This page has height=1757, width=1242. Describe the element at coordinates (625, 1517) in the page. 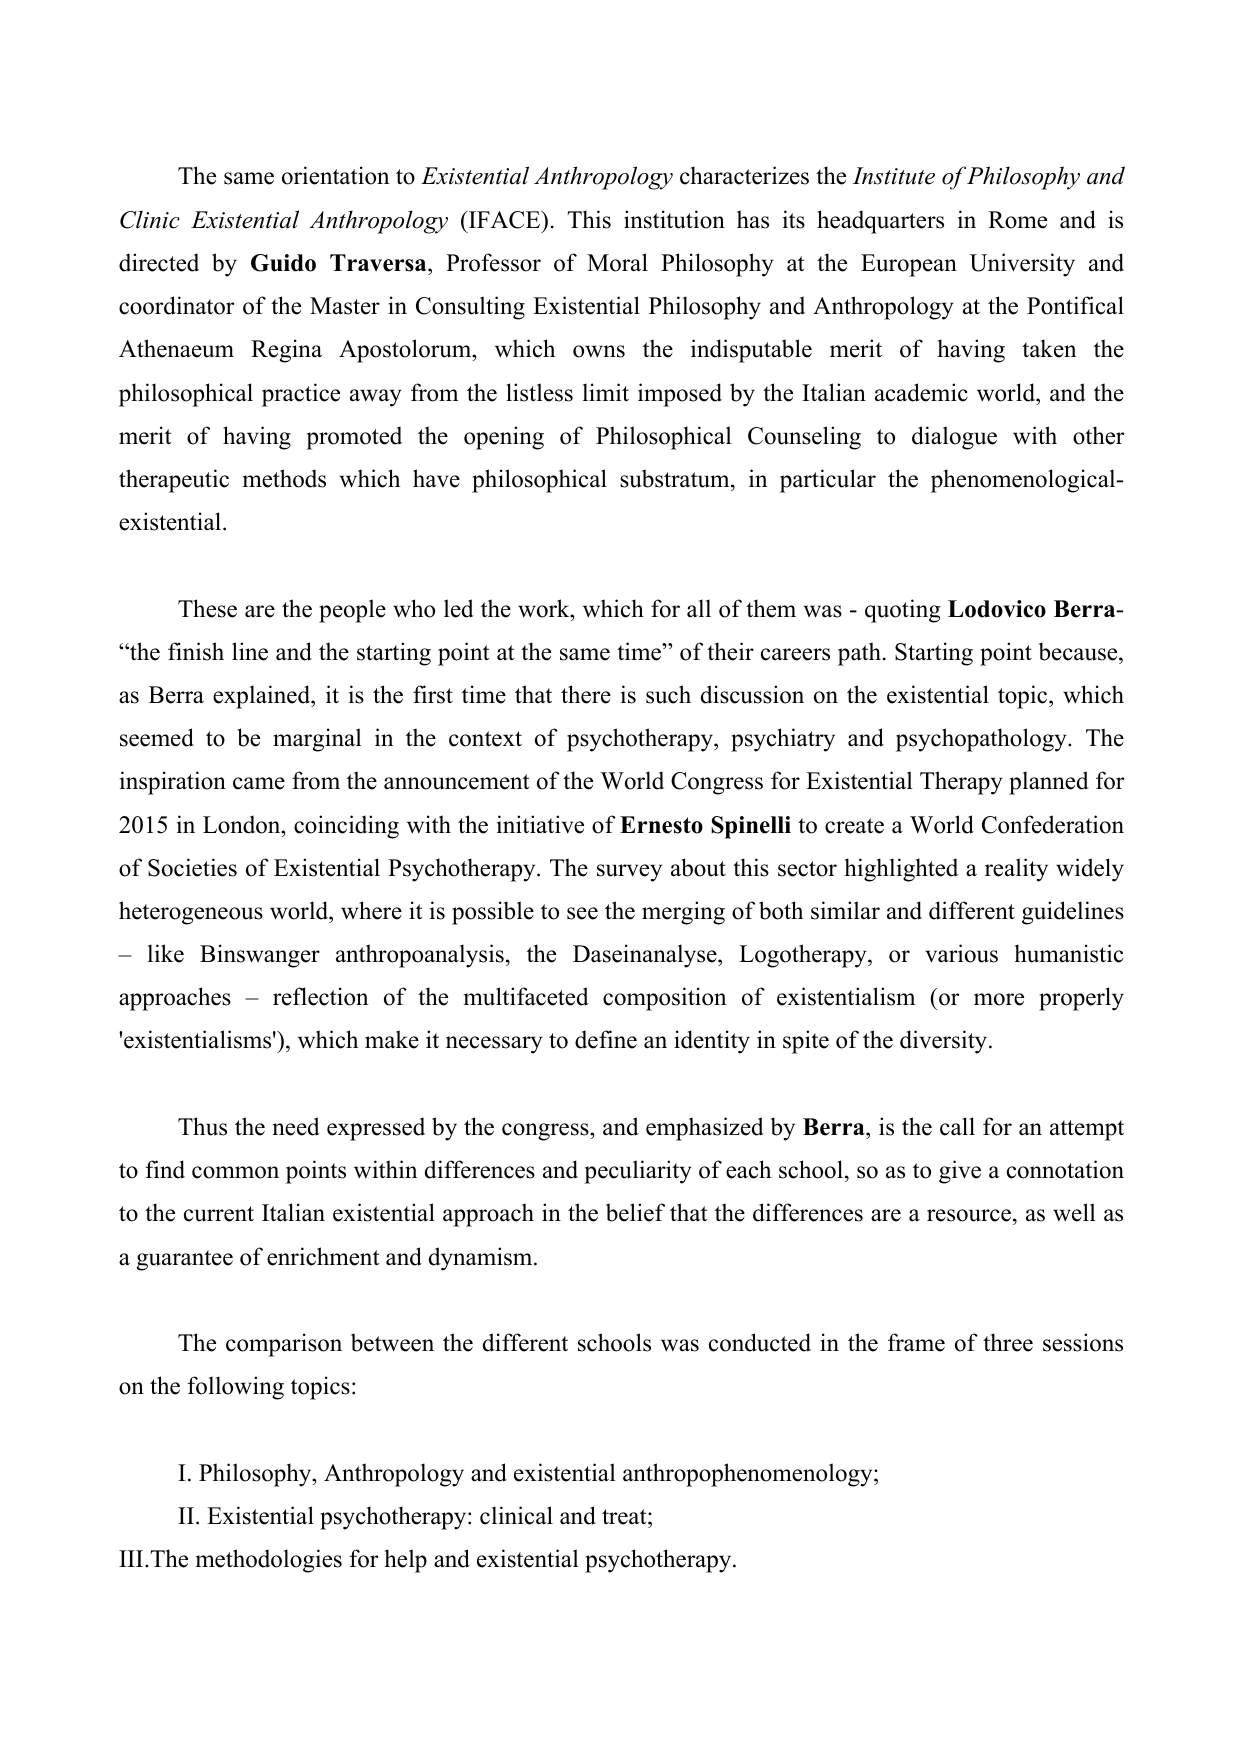

I see `treat` at that location.
